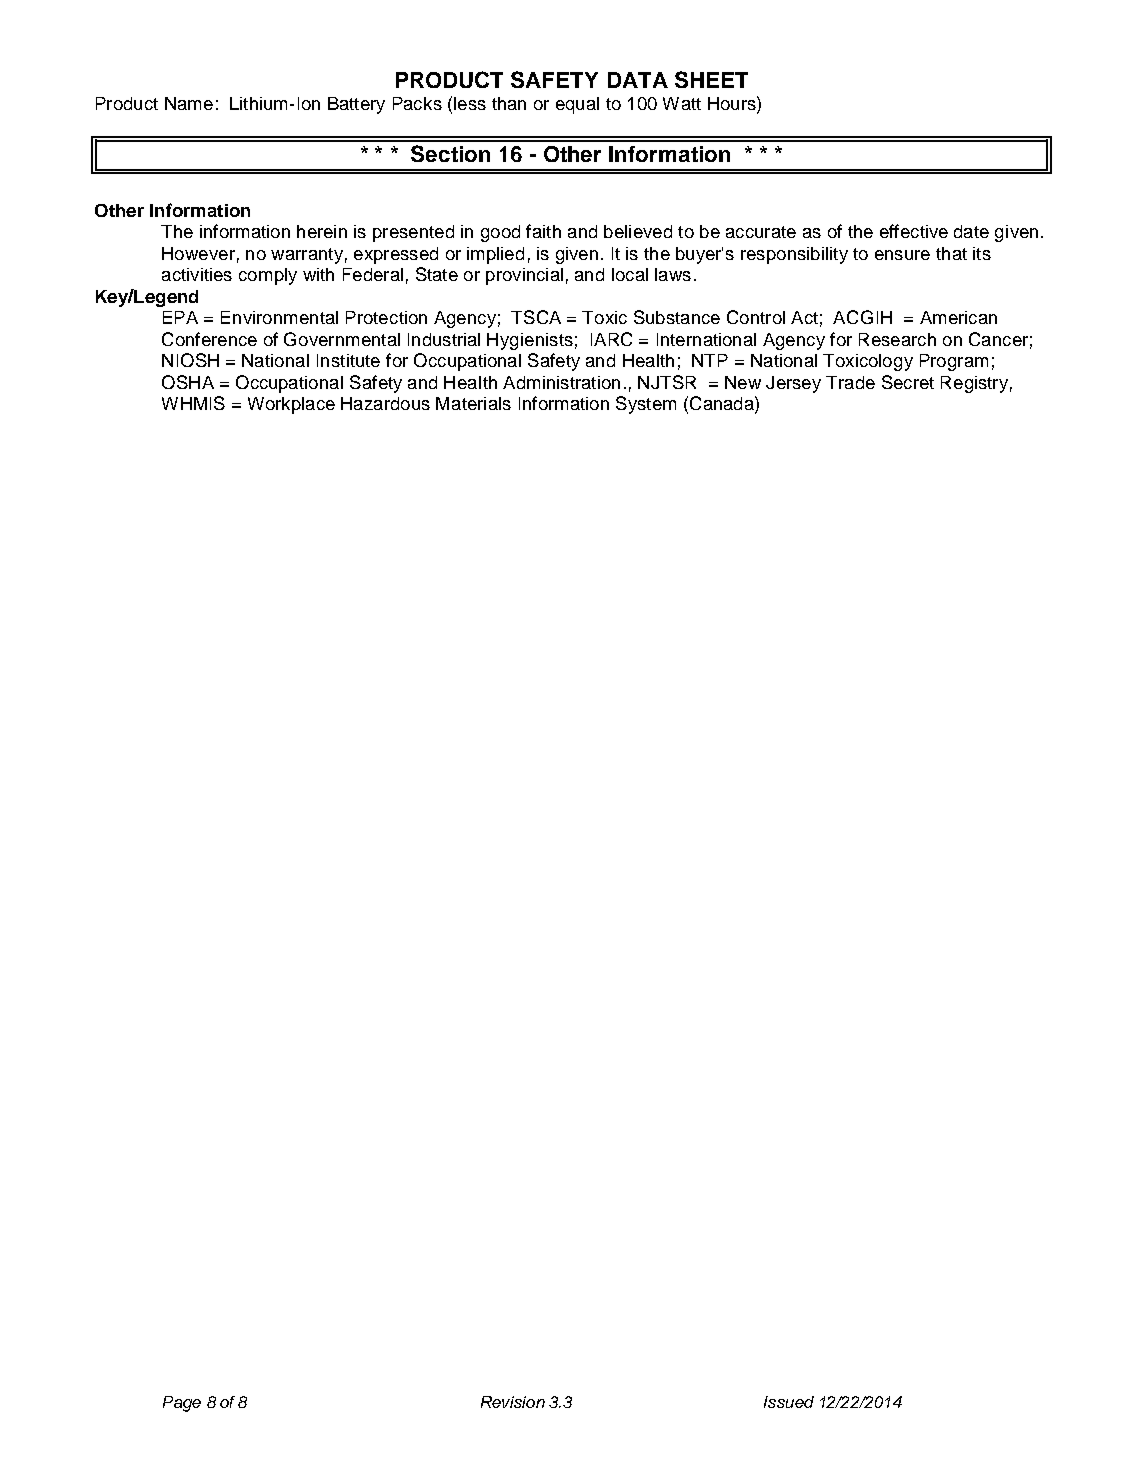 The image size is (1143, 1479). Describe the element at coordinates (577, 105) in the screenshot. I see `equal` at that location.
